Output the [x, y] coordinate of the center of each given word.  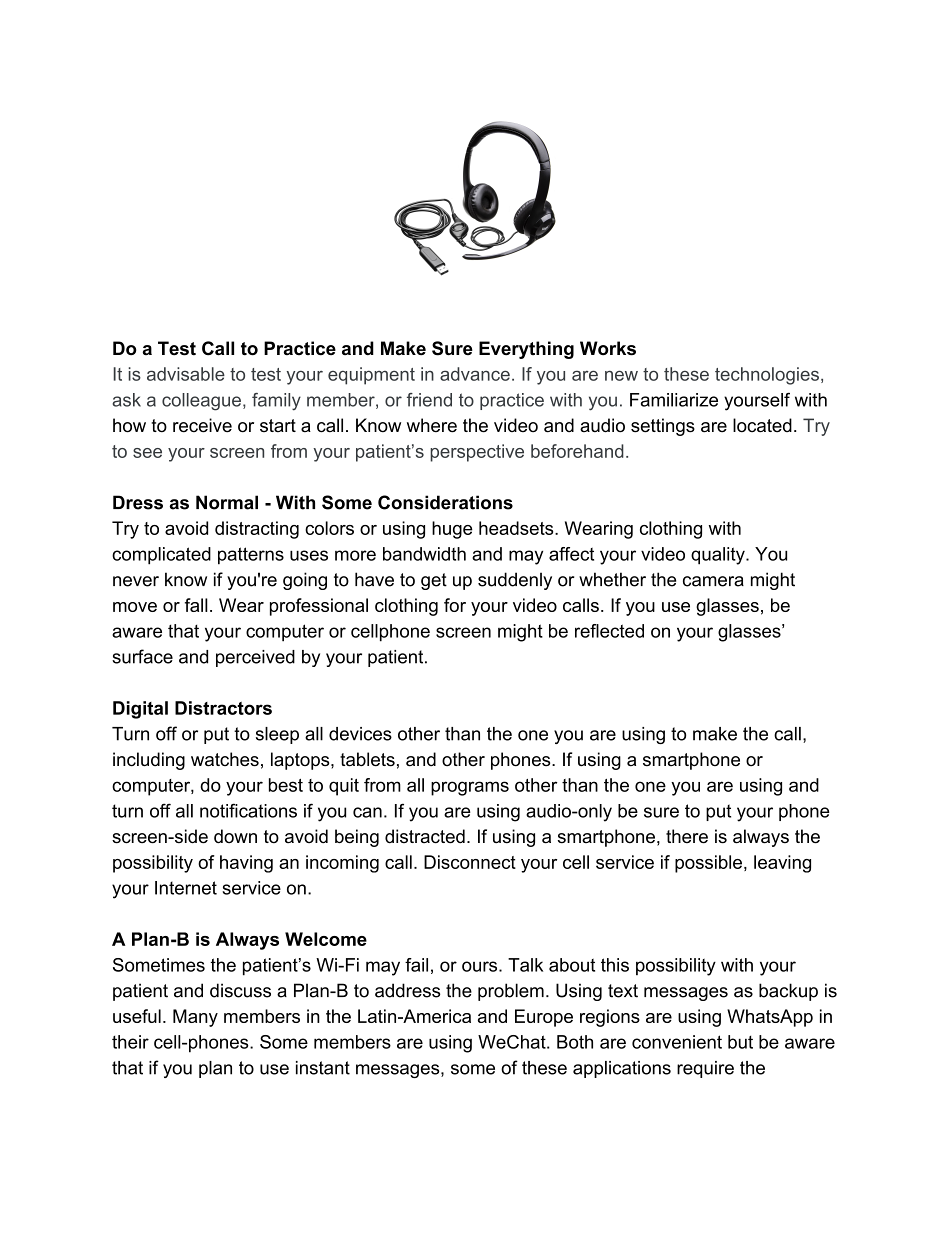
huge [452, 530]
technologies [767, 376]
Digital [140, 710]
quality [719, 556]
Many [195, 1018]
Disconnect [470, 862]
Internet [186, 888]
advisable [186, 374]
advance [475, 374]
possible [708, 864]
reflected [609, 631]
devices [360, 734]
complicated [161, 556]
